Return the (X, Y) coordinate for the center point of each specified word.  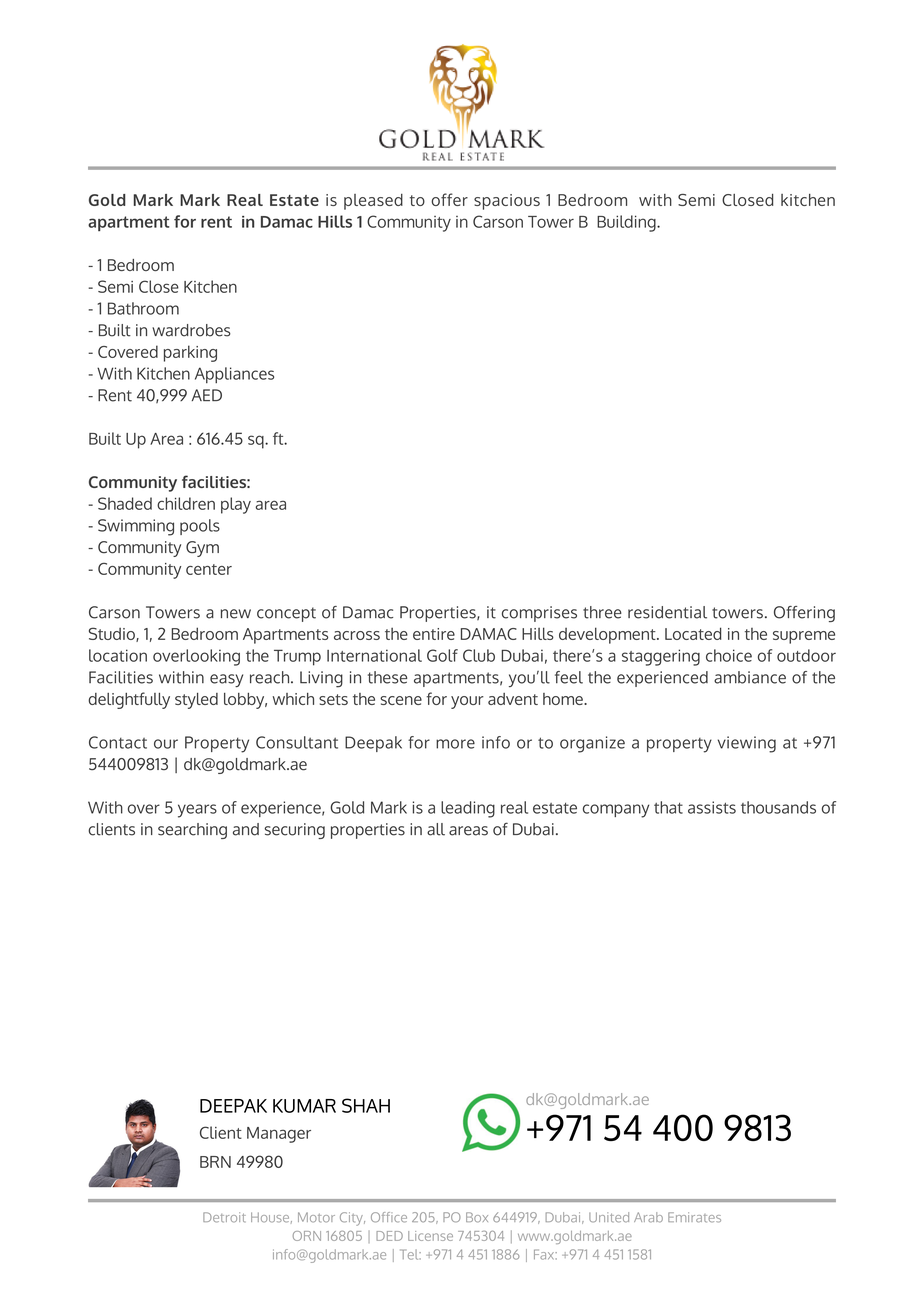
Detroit (224, 1217)
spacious (507, 202)
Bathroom (143, 308)
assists (712, 807)
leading (468, 809)
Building (627, 223)
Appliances (234, 375)
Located (693, 633)
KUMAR (304, 1106)
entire (434, 634)
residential (667, 612)
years (197, 811)
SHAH (366, 1105)
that (668, 807)
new (236, 614)
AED (207, 395)
